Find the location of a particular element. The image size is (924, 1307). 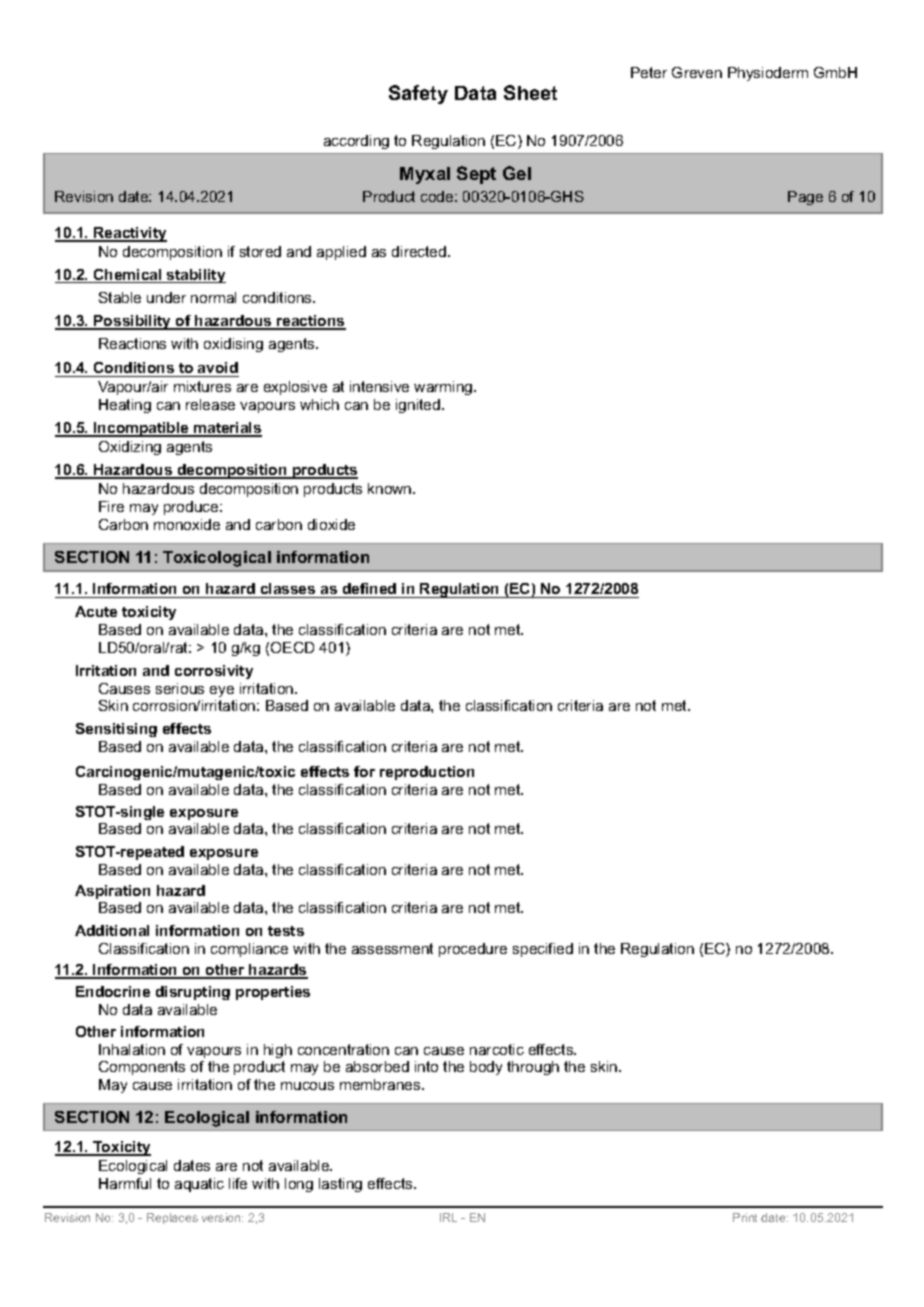

aquatic is located at coordinates (199, 1185).
